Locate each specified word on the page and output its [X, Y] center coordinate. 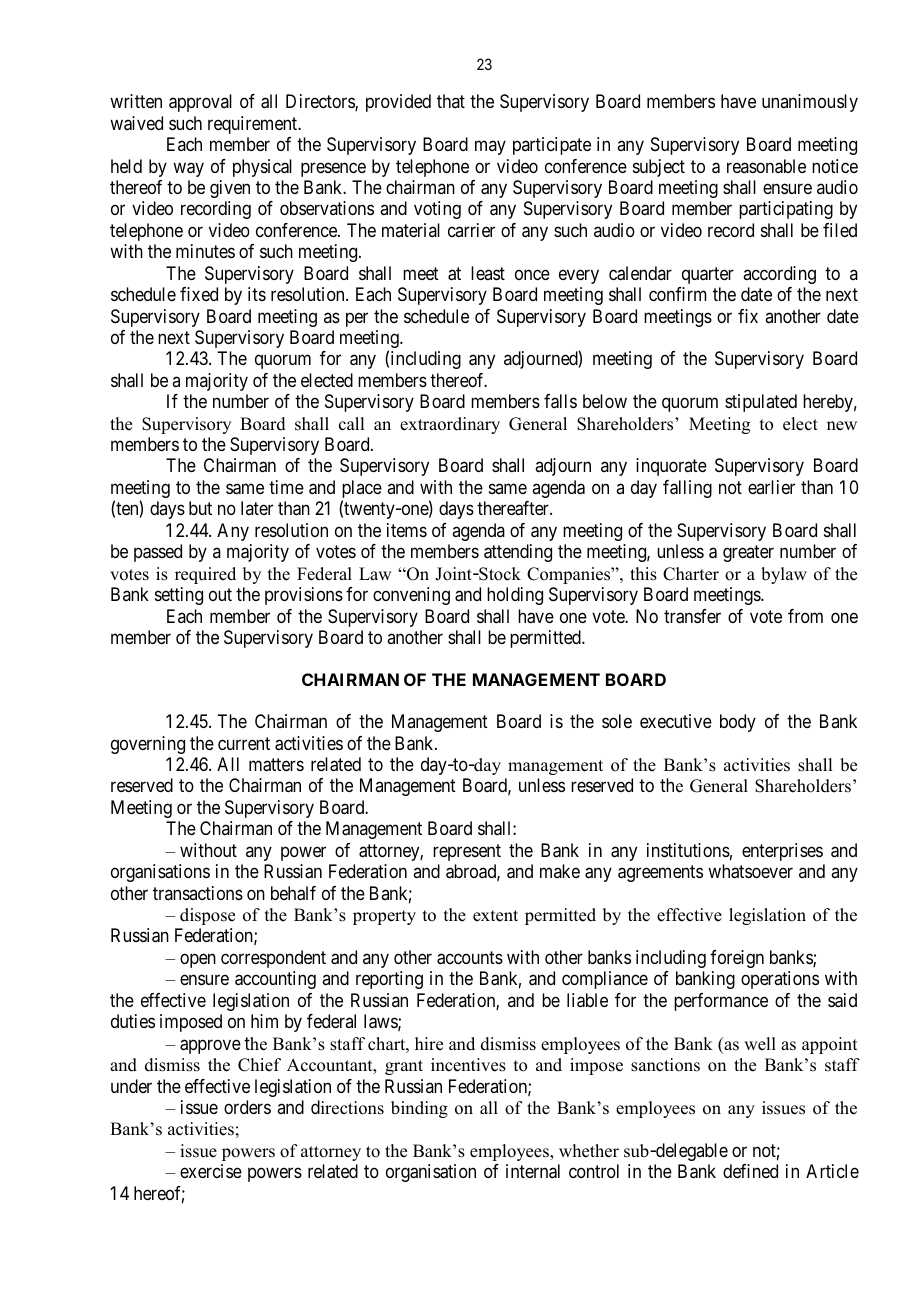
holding [515, 596]
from [805, 616]
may [490, 148]
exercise [211, 1171]
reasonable [766, 166]
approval [200, 103]
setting [179, 596]
